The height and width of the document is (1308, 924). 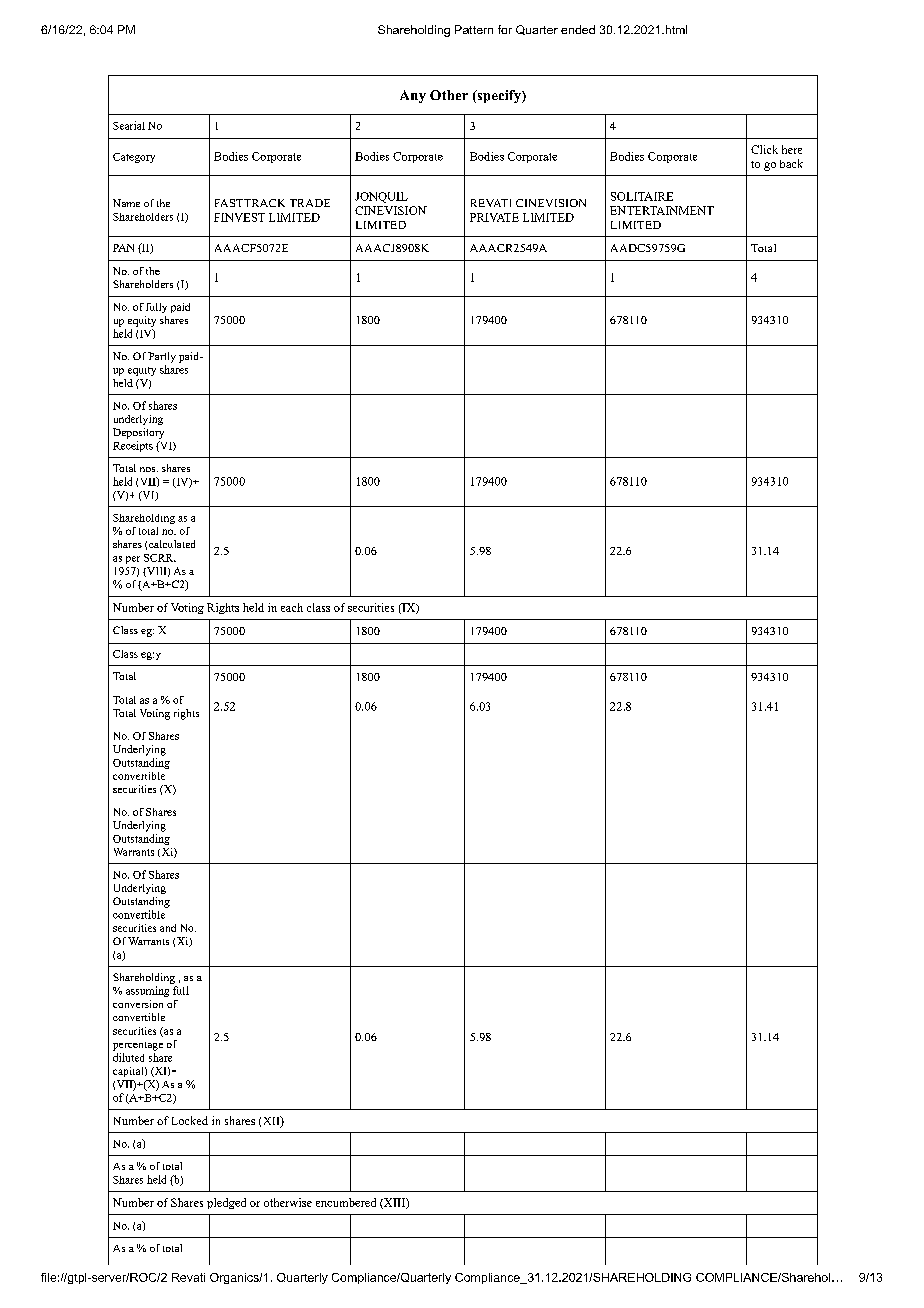 I want to click on Click, so click(x=764, y=149).
